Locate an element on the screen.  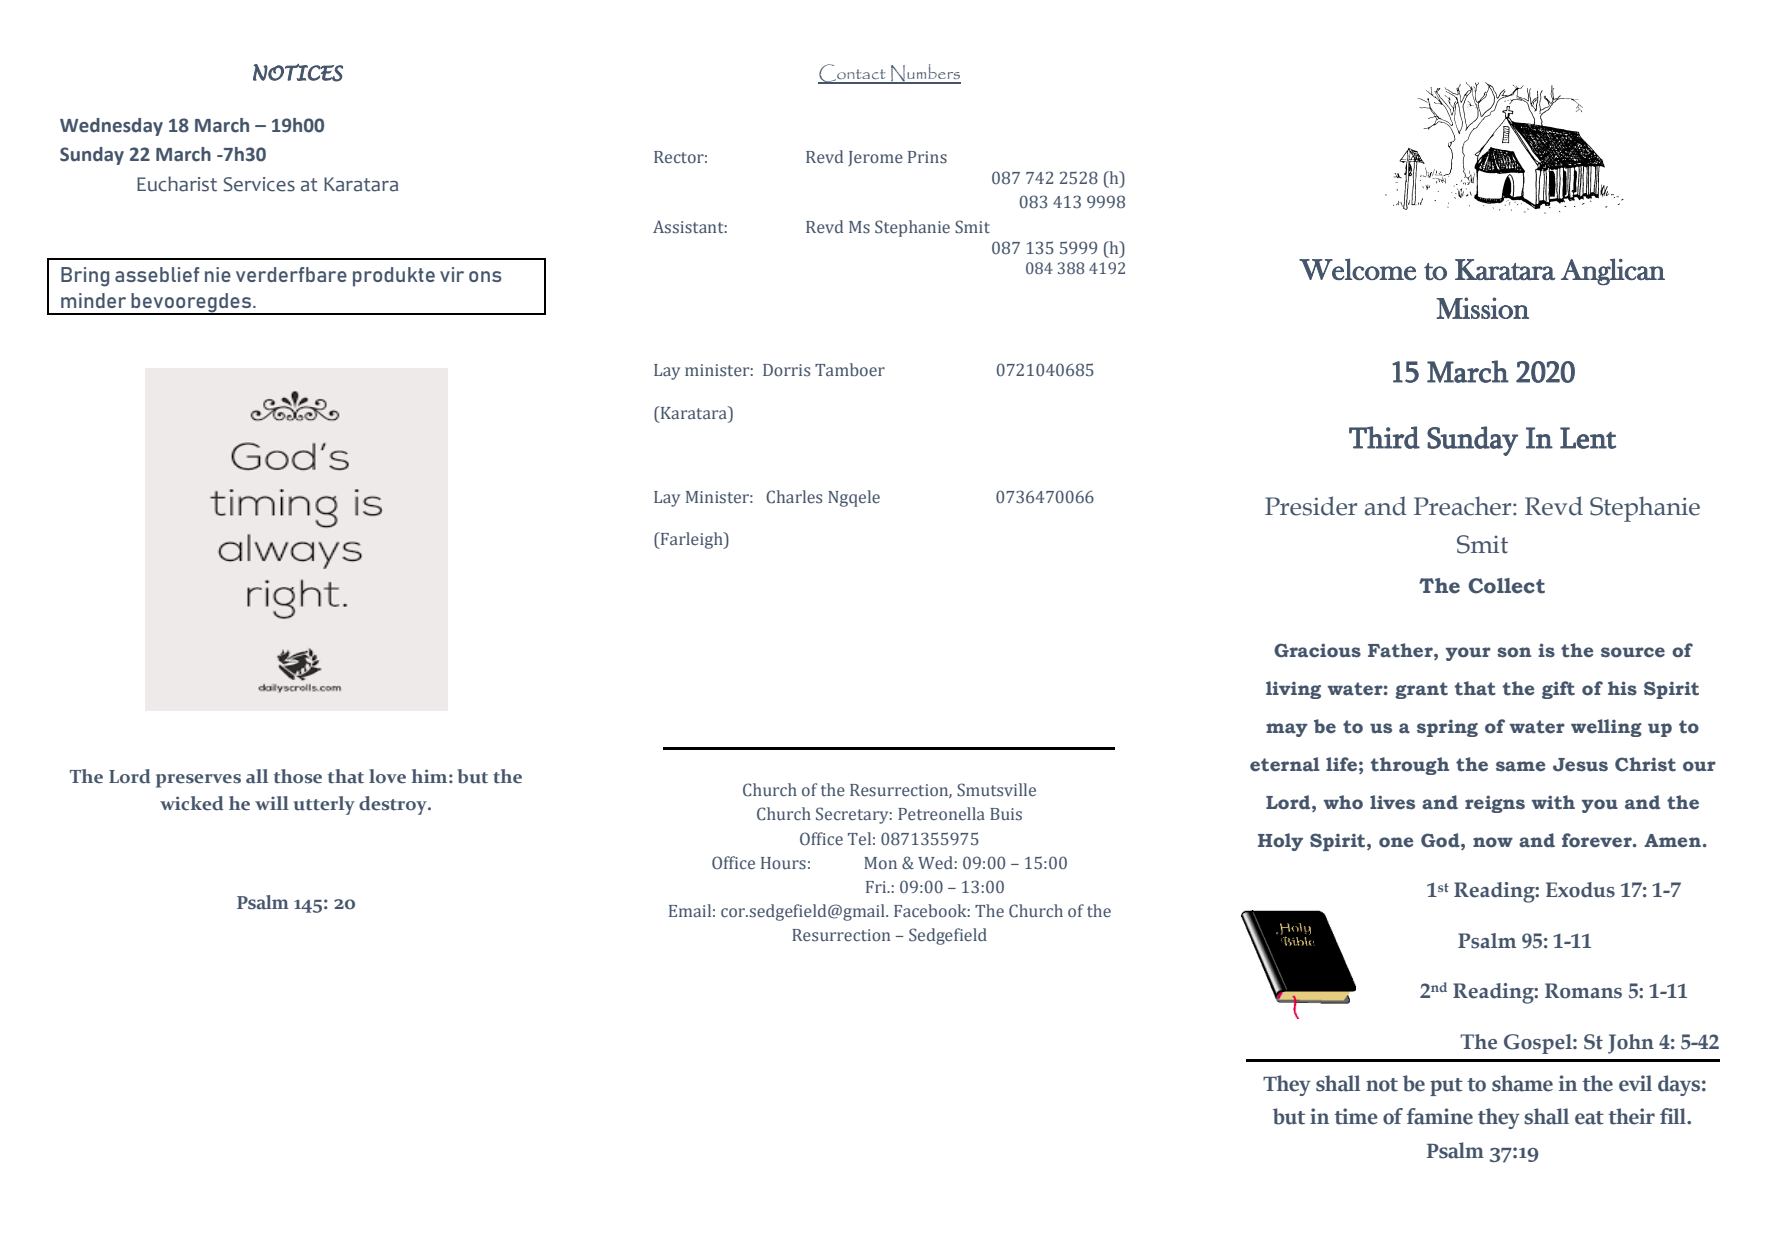
now is located at coordinates (1493, 842).
